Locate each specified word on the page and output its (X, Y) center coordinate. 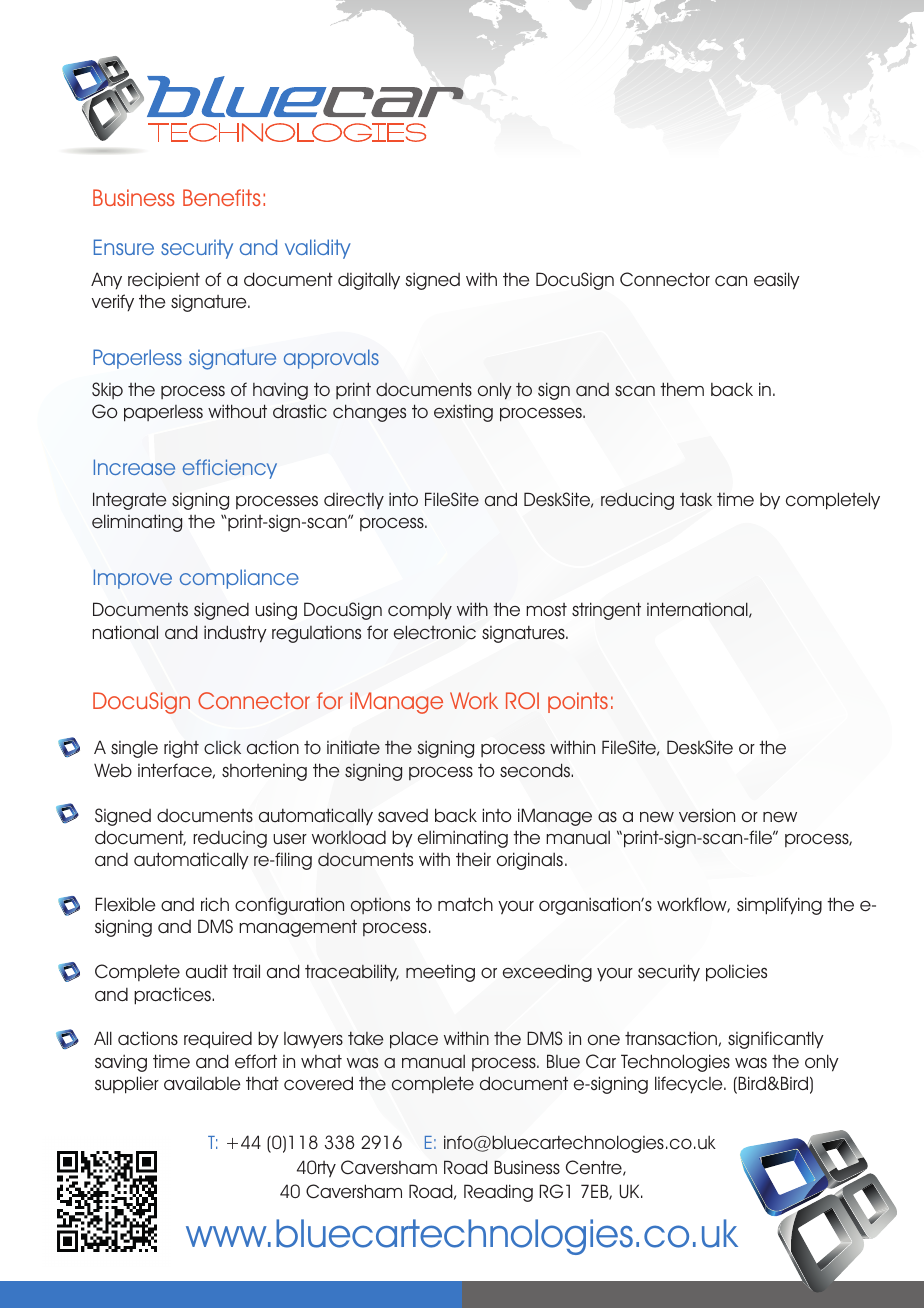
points (578, 702)
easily (777, 281)
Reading (498, 1193)
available (202, 1083)
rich (215, 904)
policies (736, 973)
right (181, 749)
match (465, 904)
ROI (522, 700)
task (696, 499)
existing (463, 413)
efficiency (230, 469)
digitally (369, 281)
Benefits (222, 197)
